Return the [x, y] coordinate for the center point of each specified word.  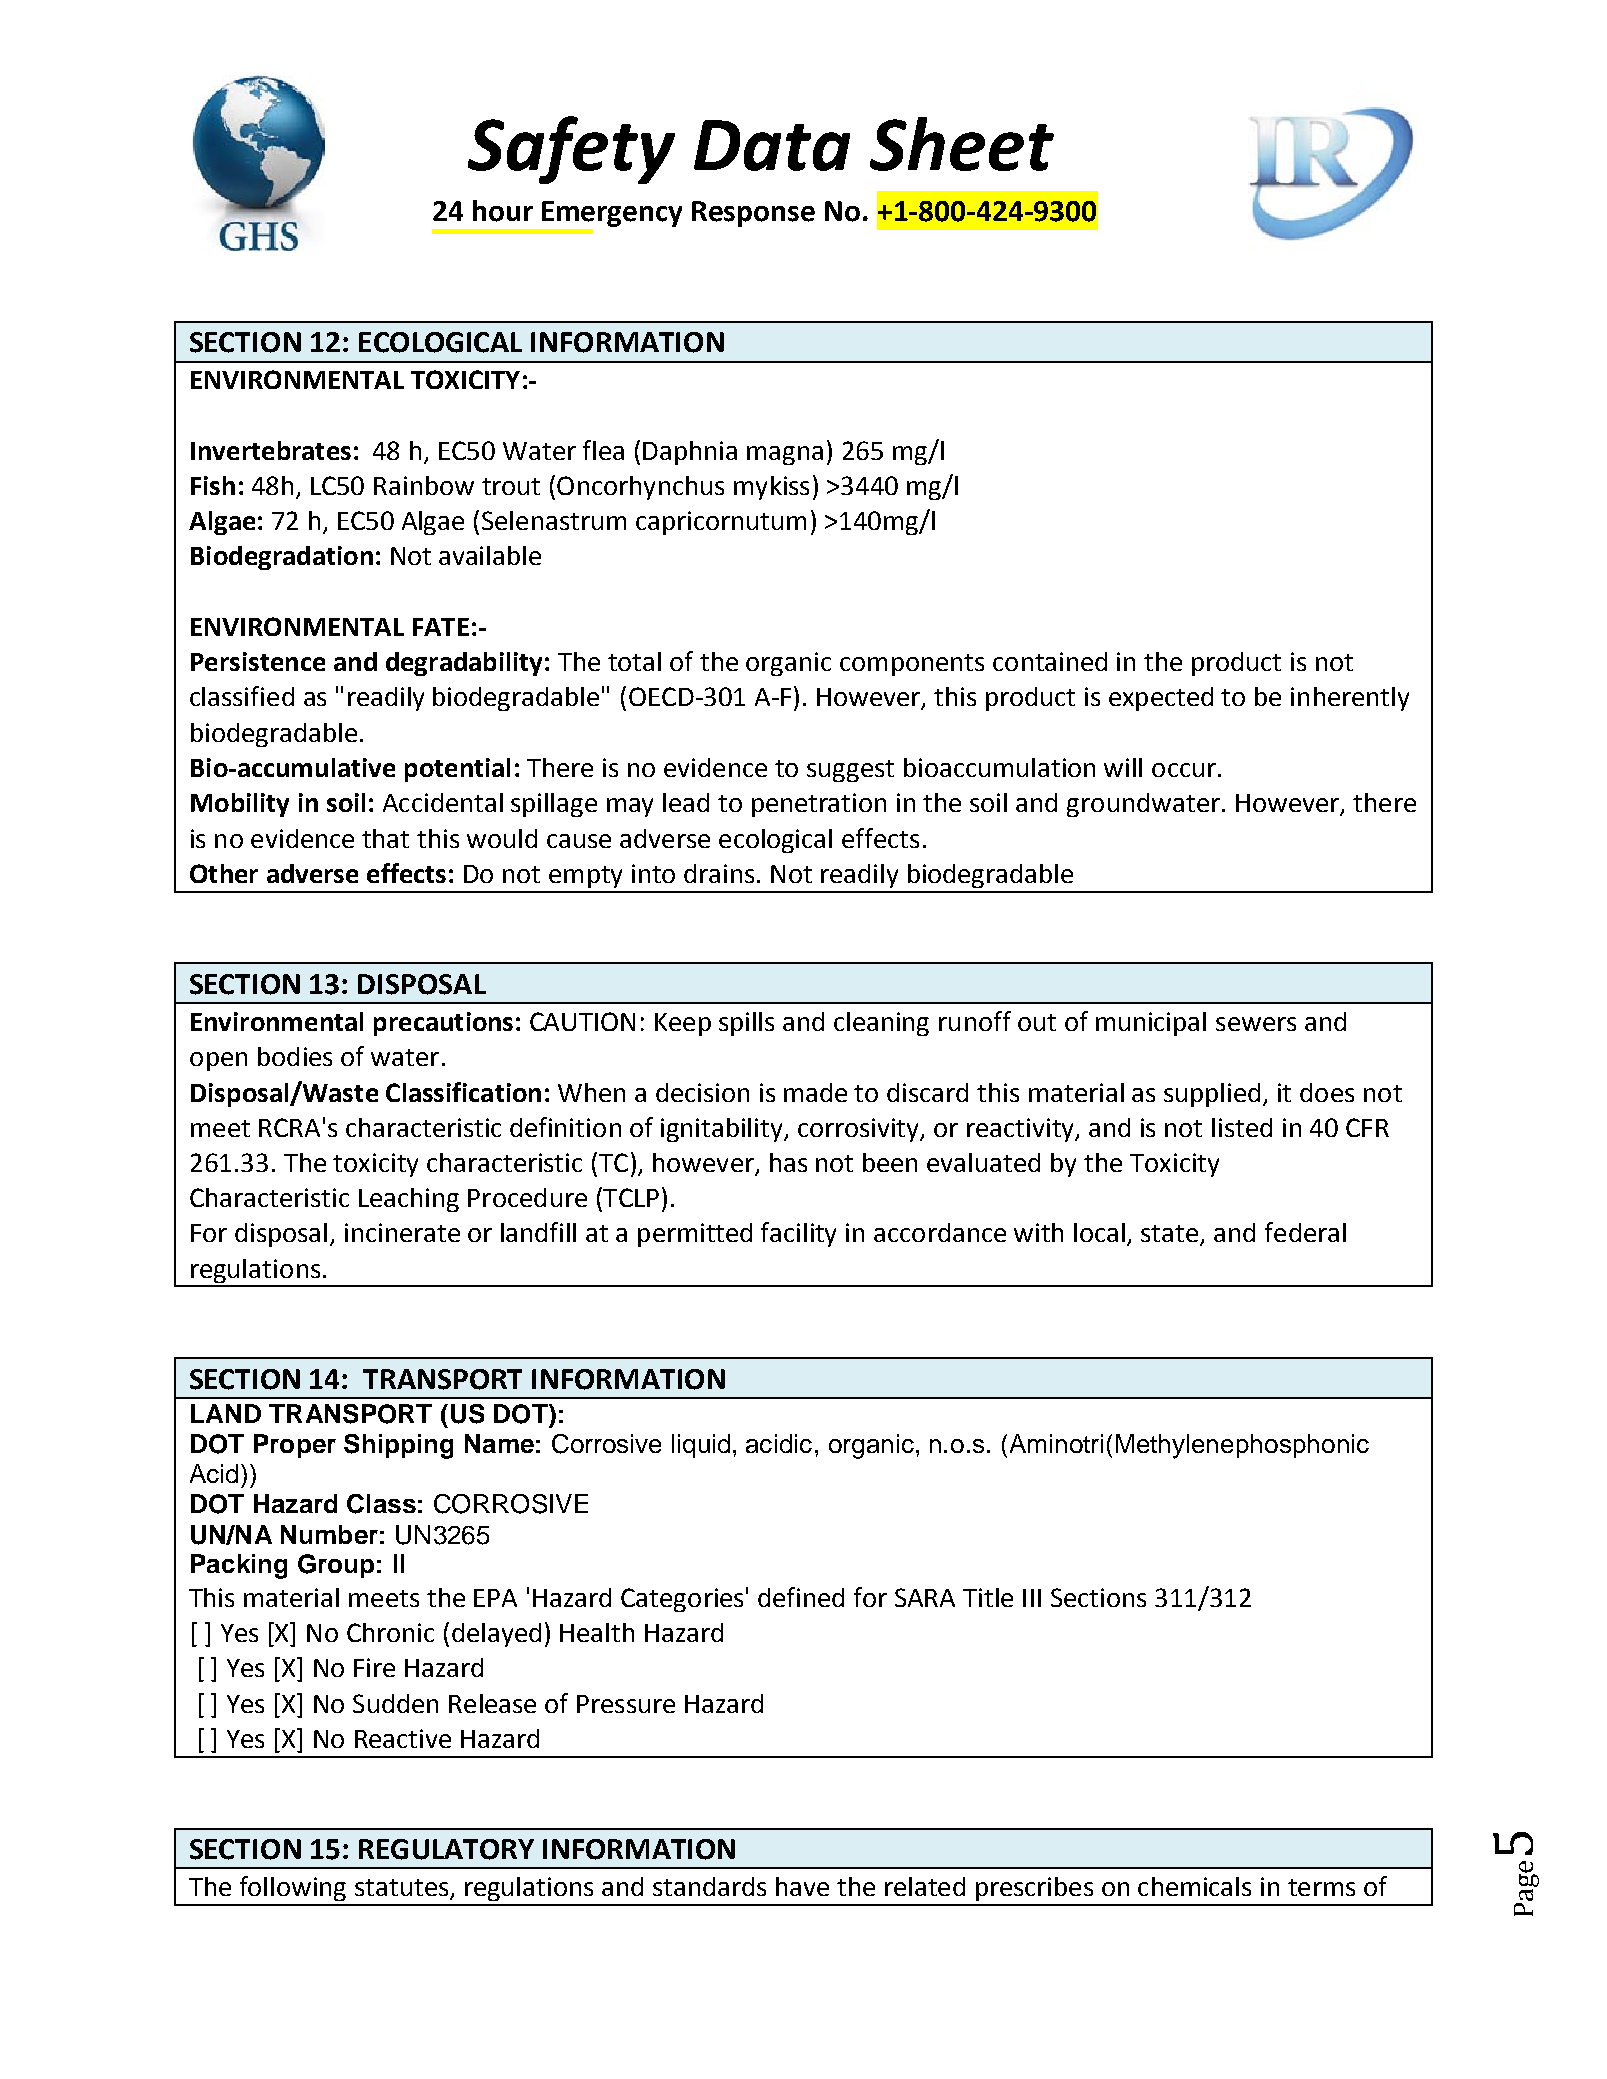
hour [503, 211]
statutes [403, 1889]
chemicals [1194, 1886]
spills [746, 1024]
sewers [1256, 1024]
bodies [295, 1056]
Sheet [962, 144]
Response [753, 214]
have [802, 1886]
